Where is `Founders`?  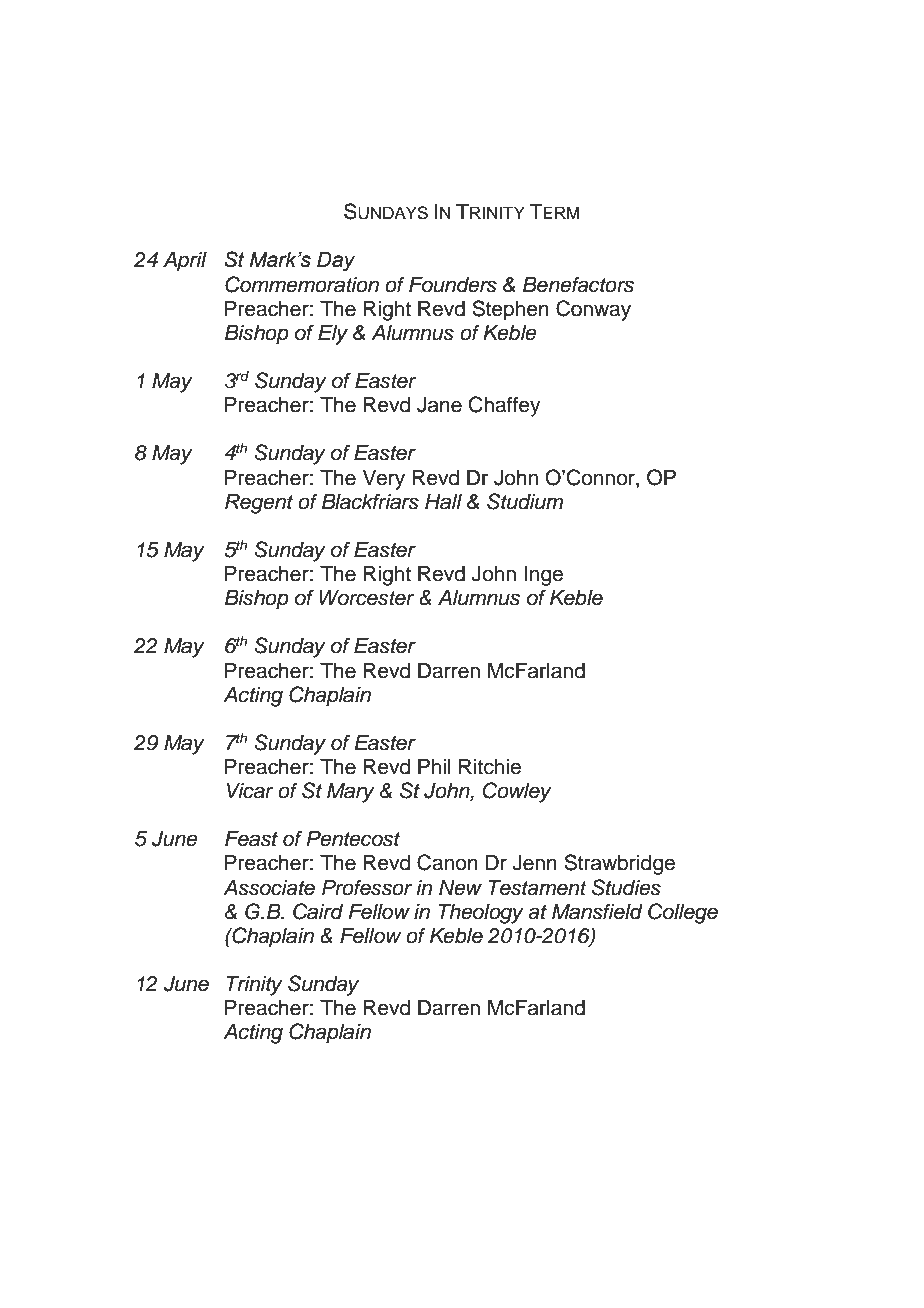 Founders is located at coordinates (453, 285).
